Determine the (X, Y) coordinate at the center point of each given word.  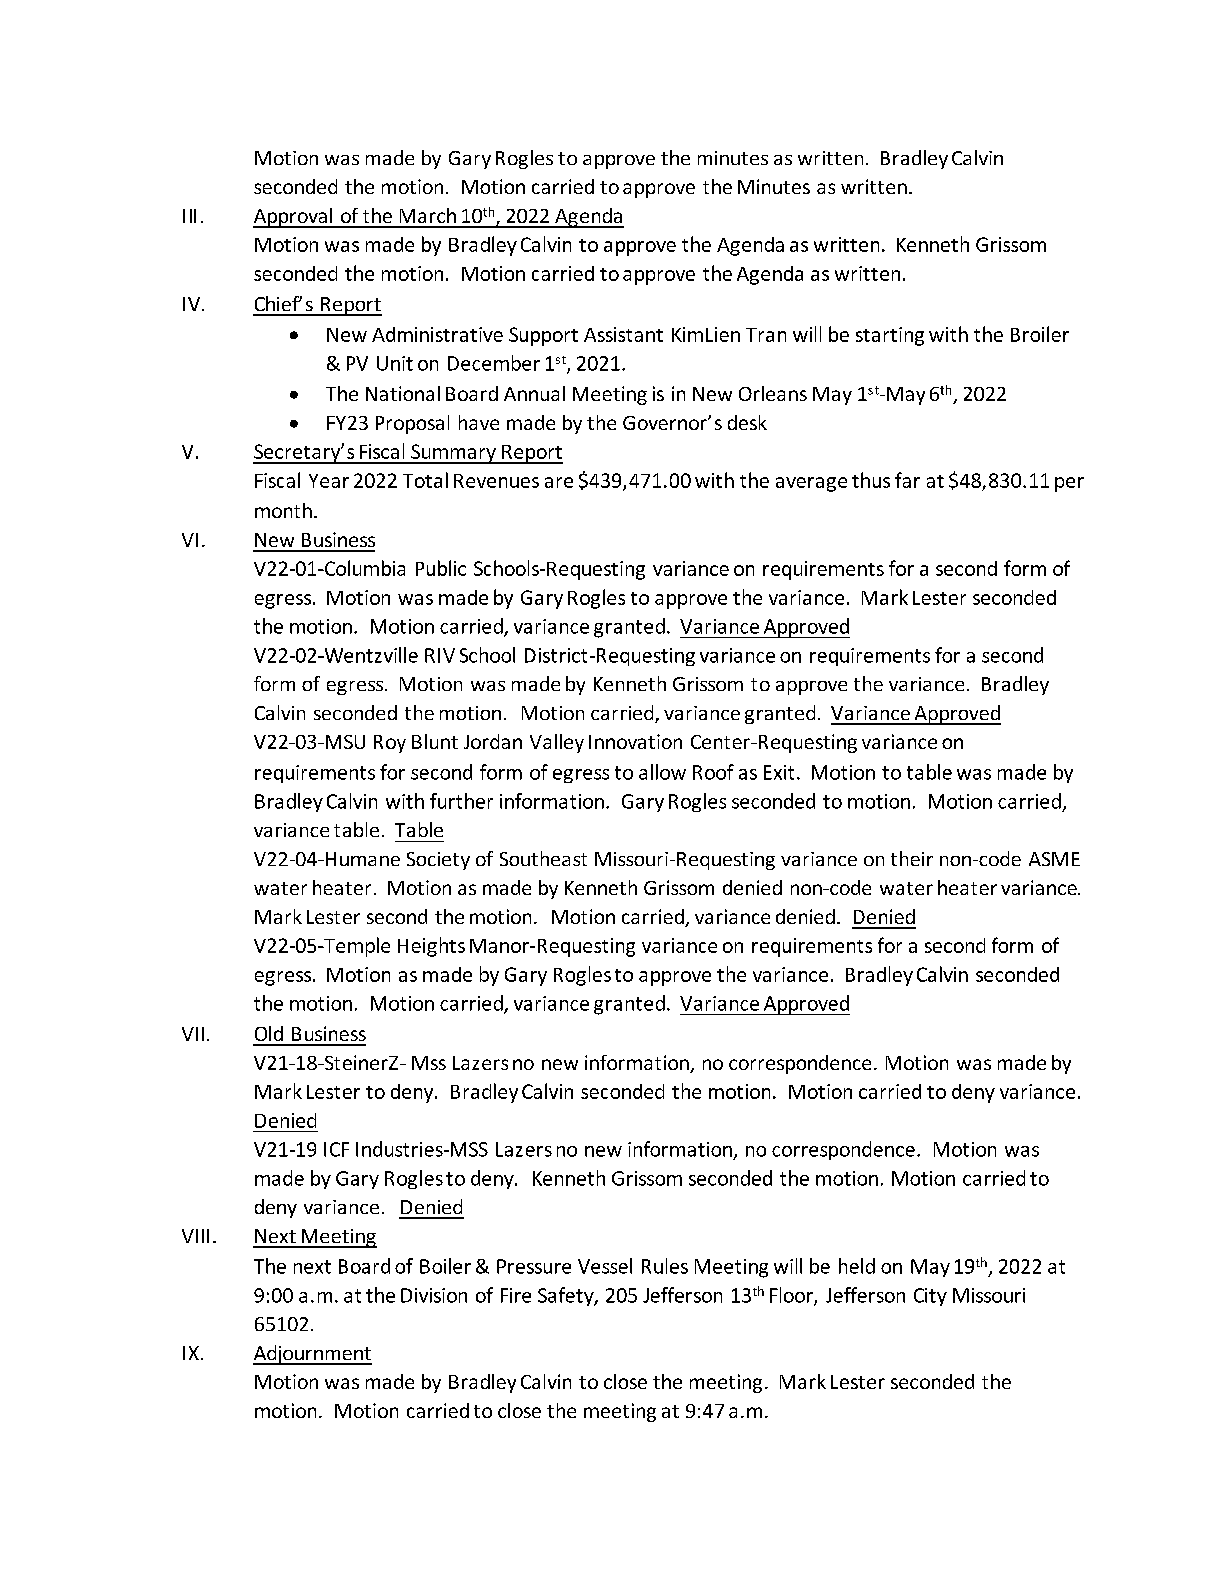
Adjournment (312, 1355)
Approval (294, 218)
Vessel (605, 1266)
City (930, 1297)
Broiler (1040, 334)
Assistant (623, 334)
